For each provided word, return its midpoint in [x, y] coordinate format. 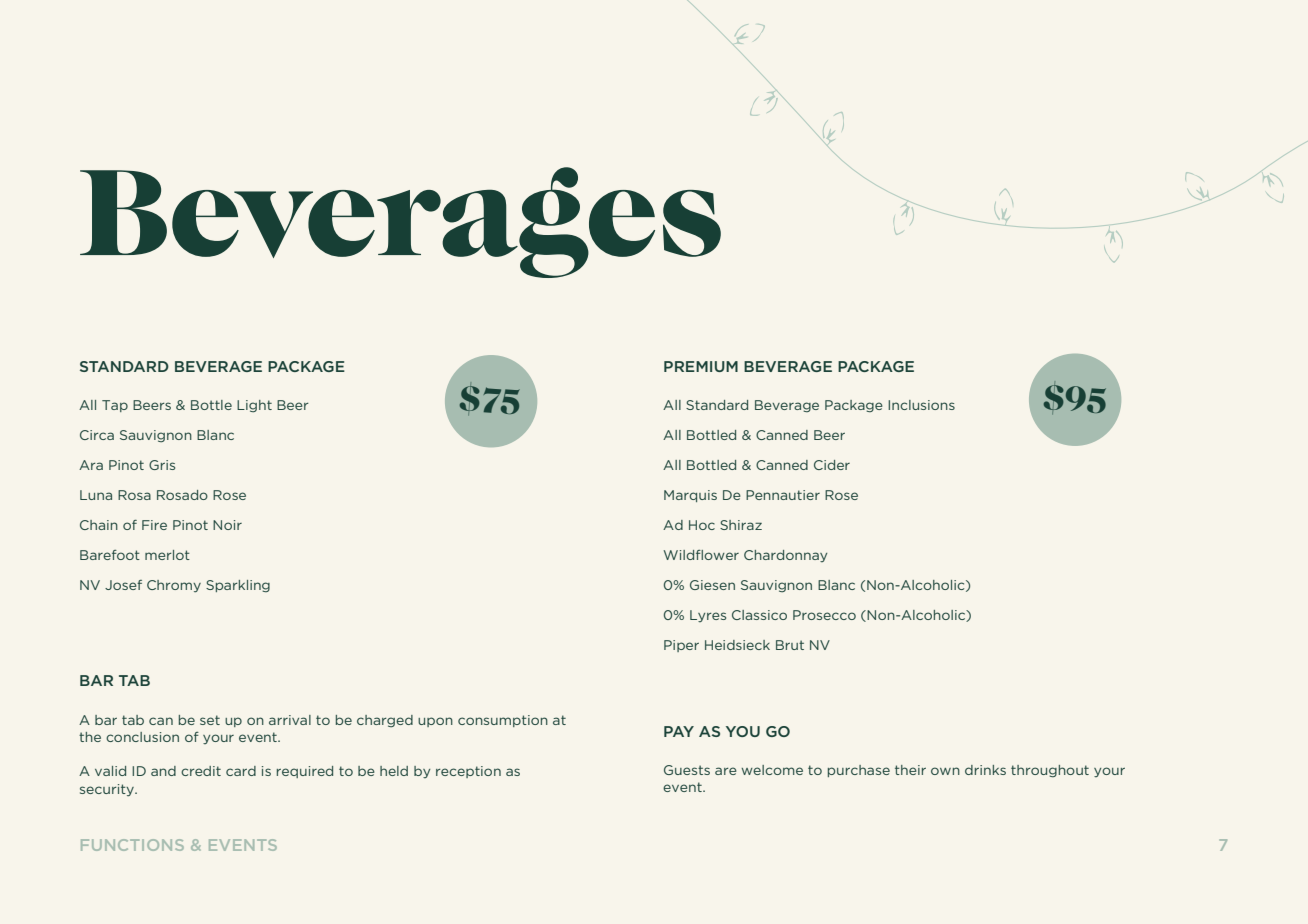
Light [254, 406]
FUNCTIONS [132, 845]
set [210, 720]
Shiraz [741, 525]
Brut [790, 645]
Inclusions [921, 405]
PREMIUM [701, 366]
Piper [681, 646]
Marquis [690, 496]
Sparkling [238, 586]
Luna [96, 495]
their [910, 770]
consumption [503, 721]
